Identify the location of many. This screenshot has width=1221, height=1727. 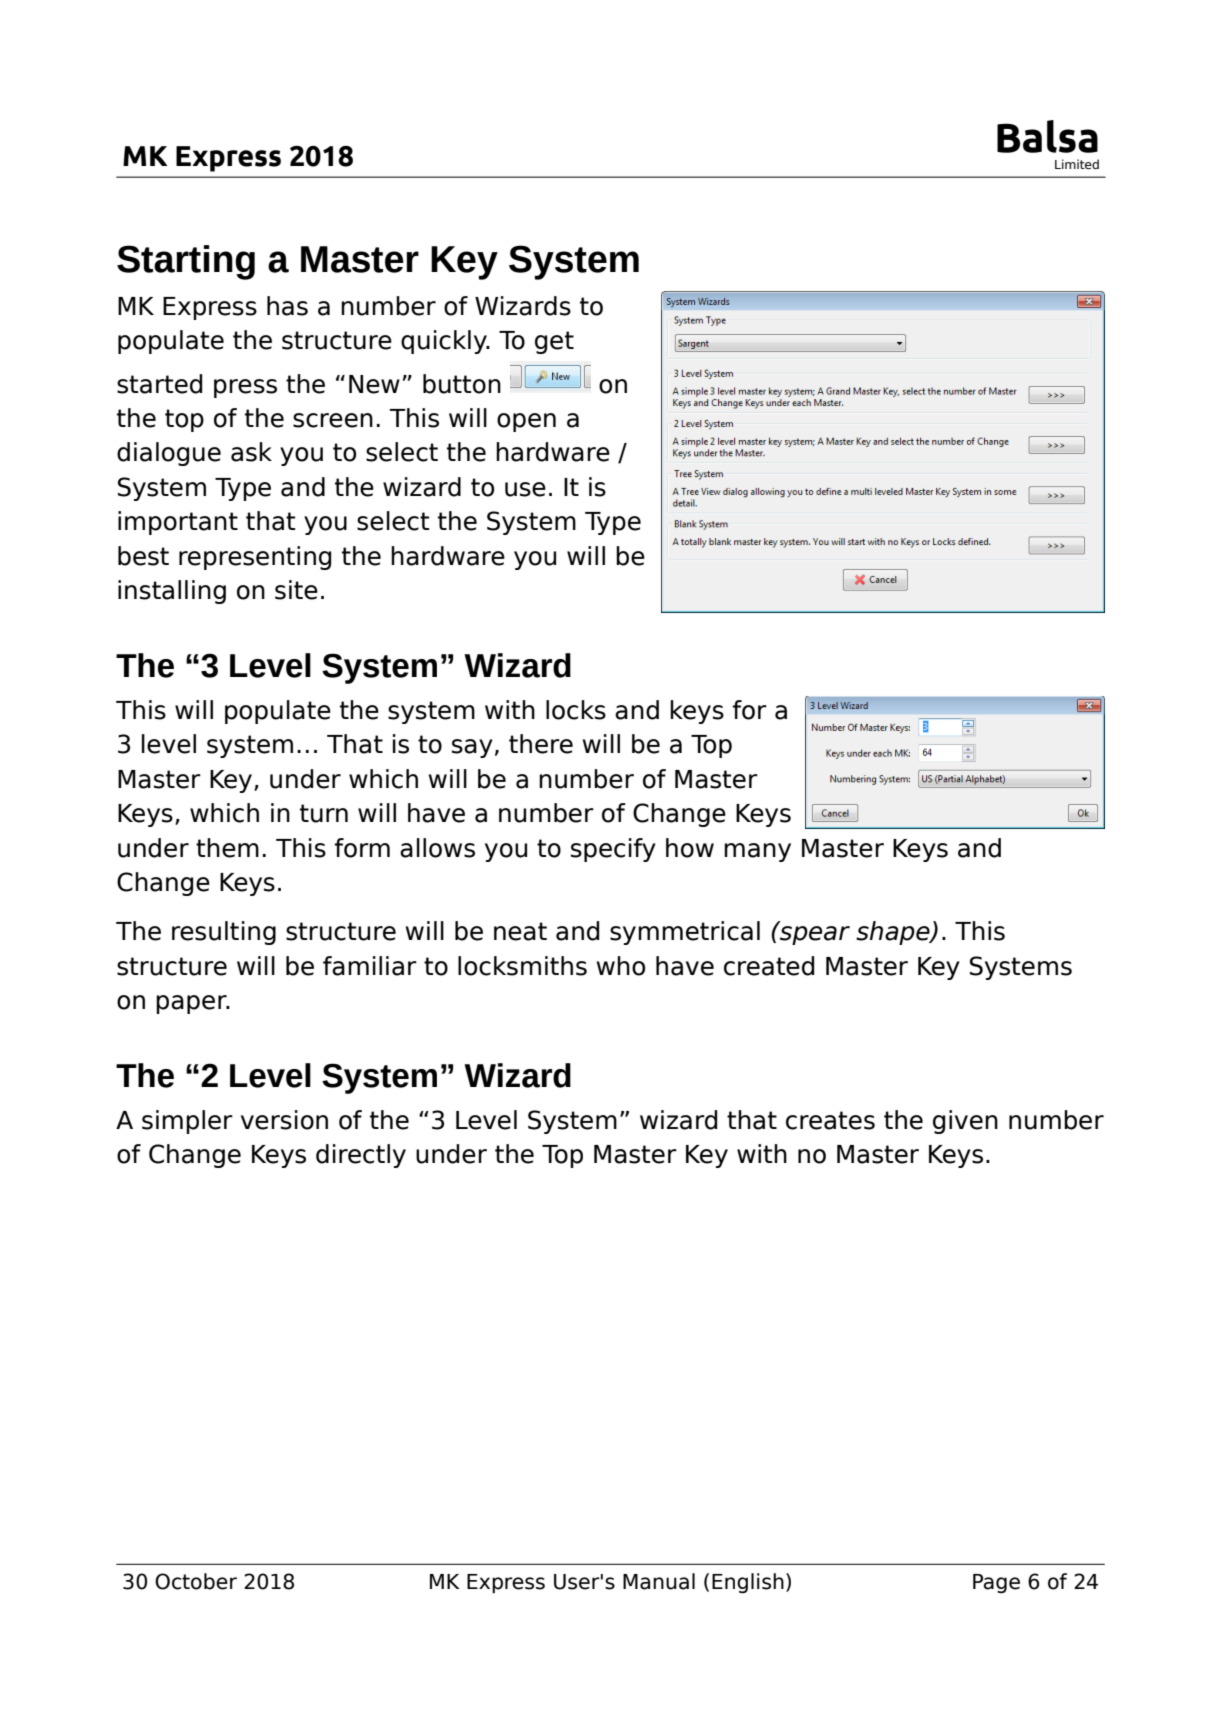
(757, 852).
